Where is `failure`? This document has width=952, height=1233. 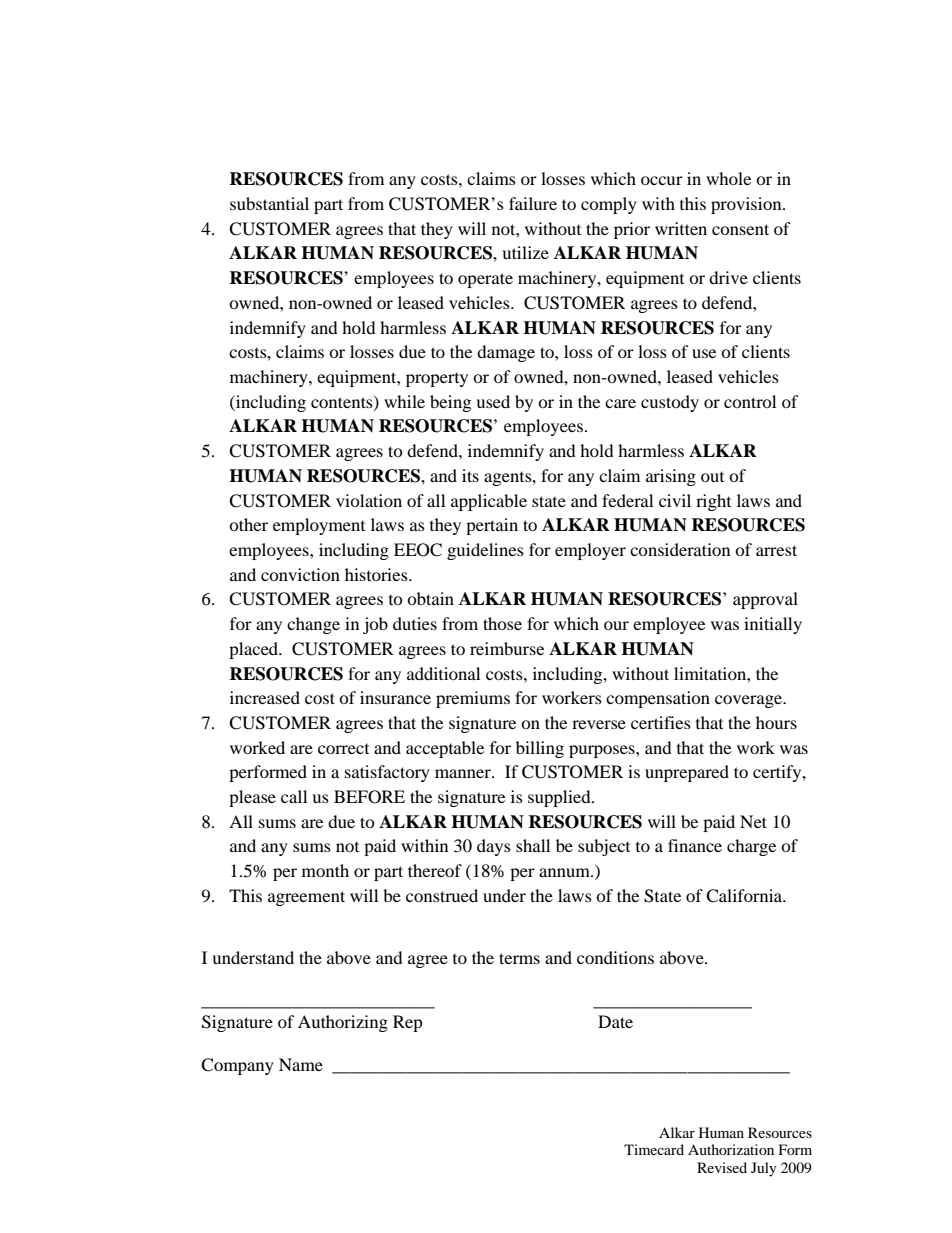 failure is located at coordinates (533, 203).
